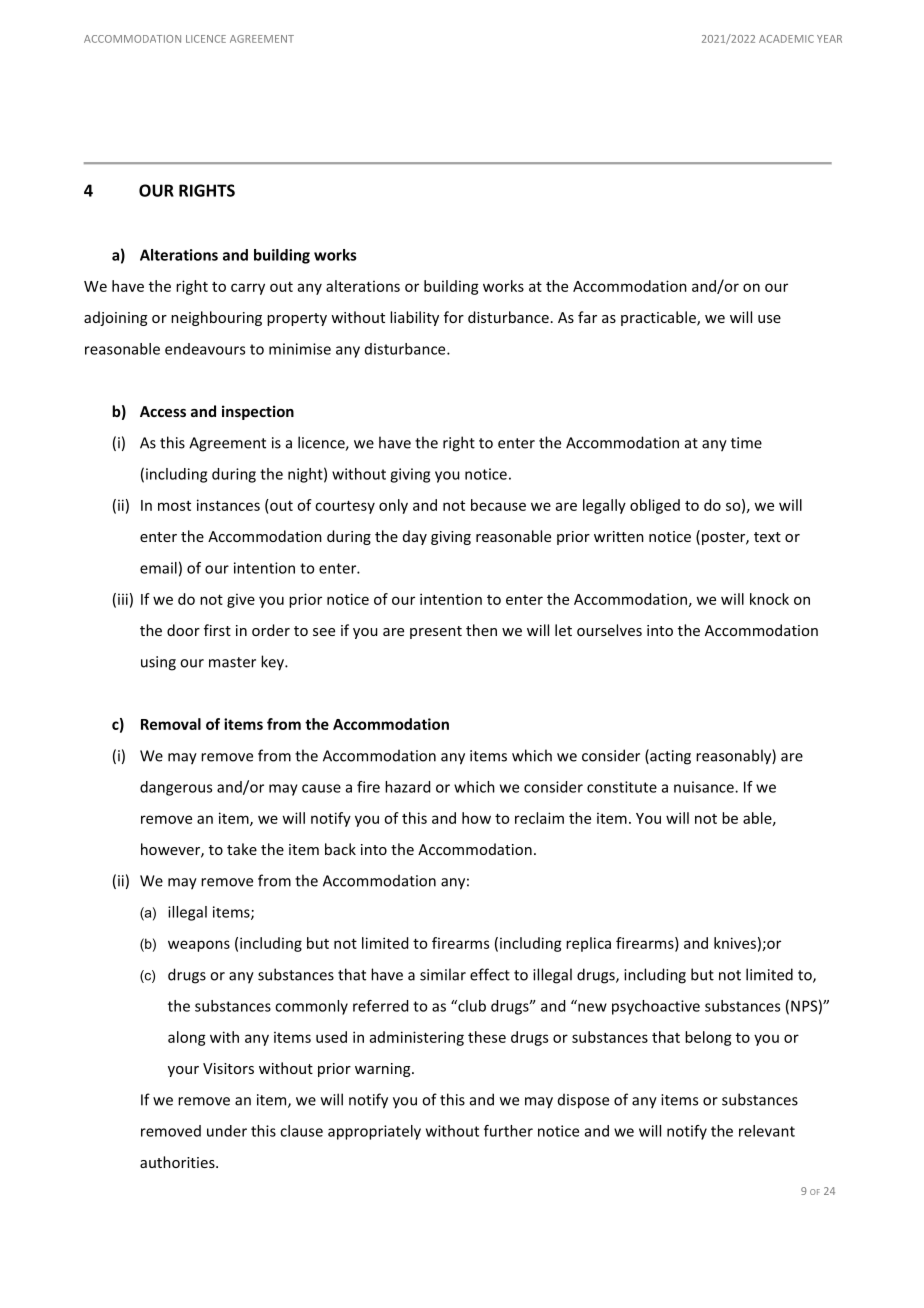  What do you see at coordinates (769, 599) in the screenshot?
I see `knock` at bounding box center [769, 599].
